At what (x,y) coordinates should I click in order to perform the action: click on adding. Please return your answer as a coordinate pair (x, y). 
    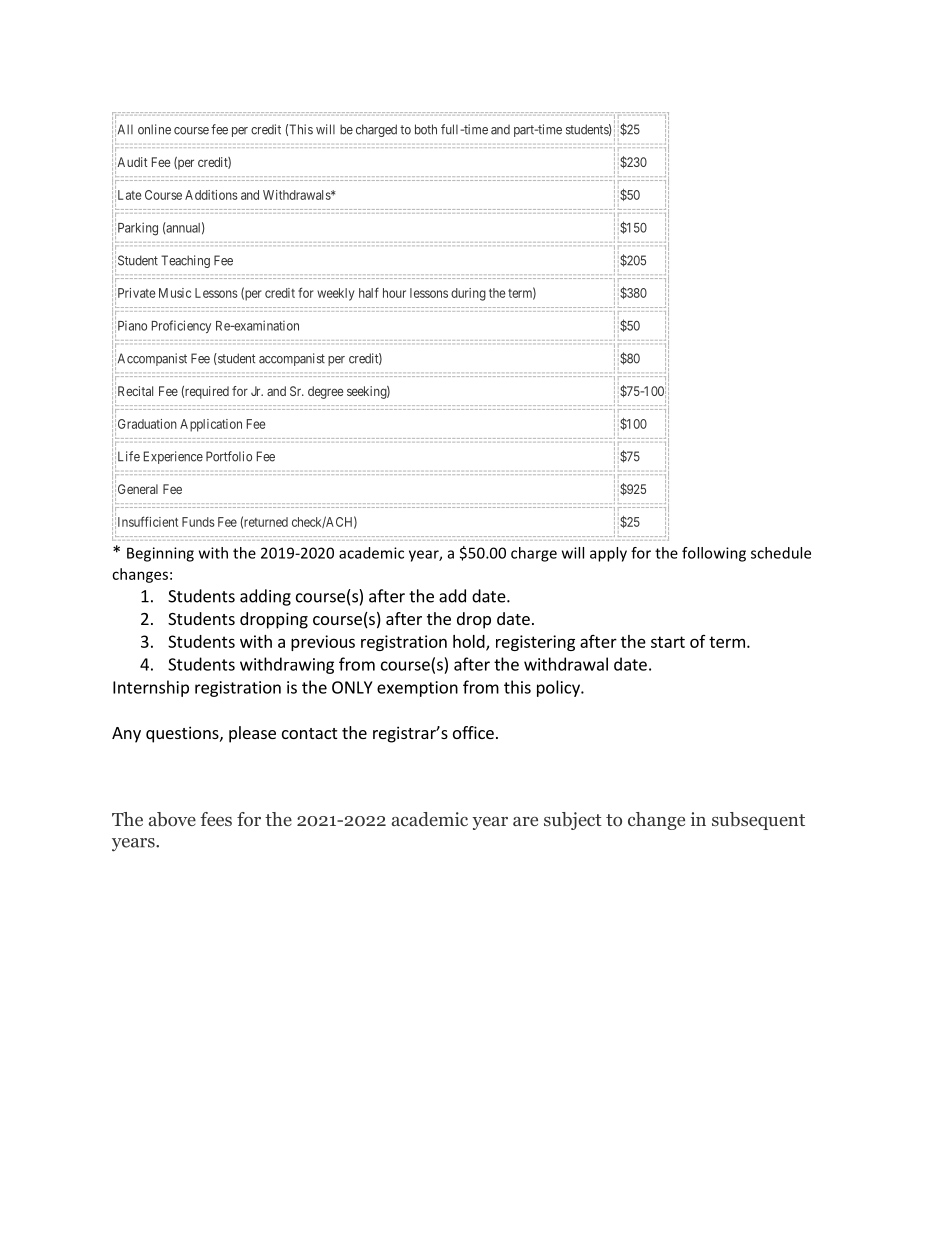
    Looking at the image, I should click on (265, 597).
